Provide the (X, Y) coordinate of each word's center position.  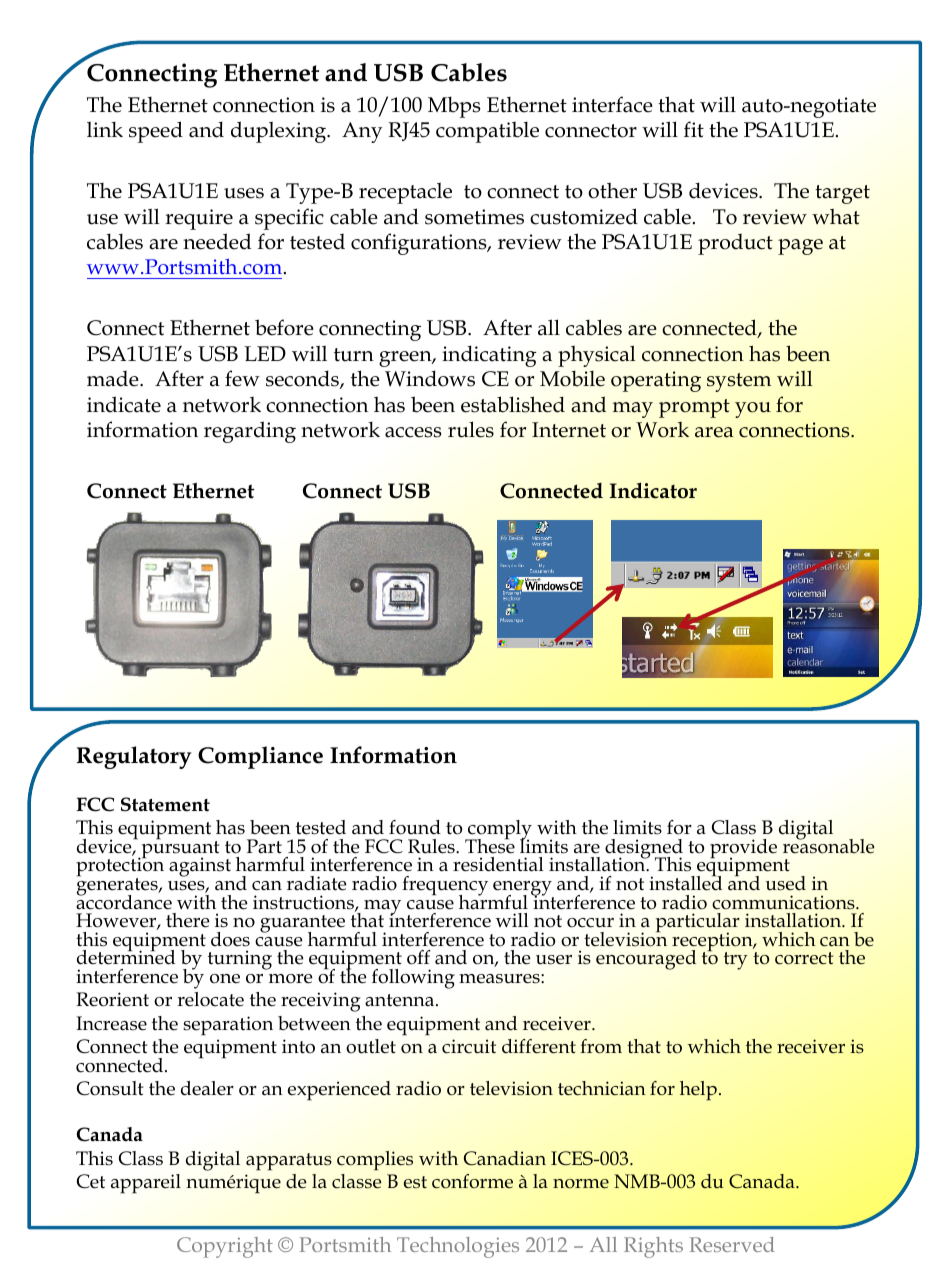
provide (743, 849)
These (490, 845)
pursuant (179, 849)
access (413, 432)
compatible (487, 132)
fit (694, 129)
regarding (250, 432)
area (714, 432)
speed (156, 132)
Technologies (458, 1247)
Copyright (225, 1247)
